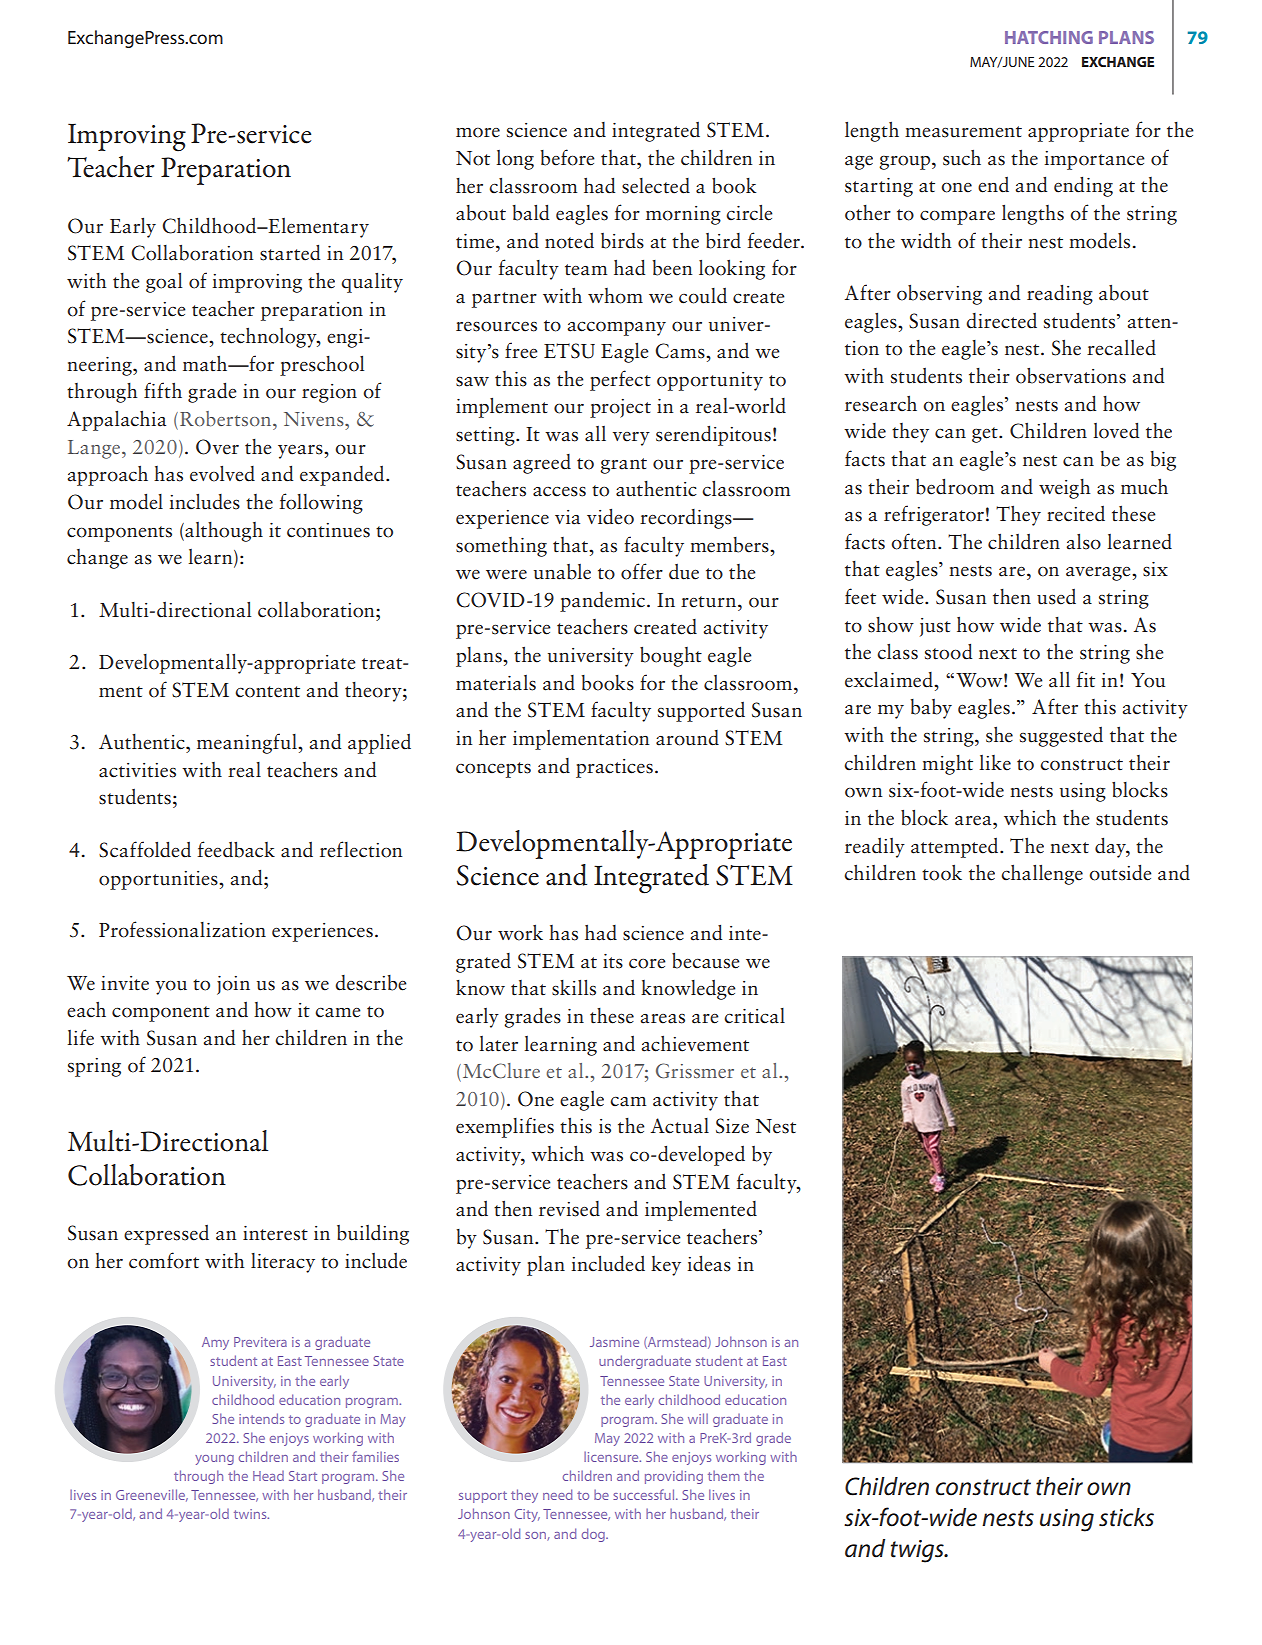 This screenshot has width=1262, height=1645. I want to click on before, so click(568, 157).
